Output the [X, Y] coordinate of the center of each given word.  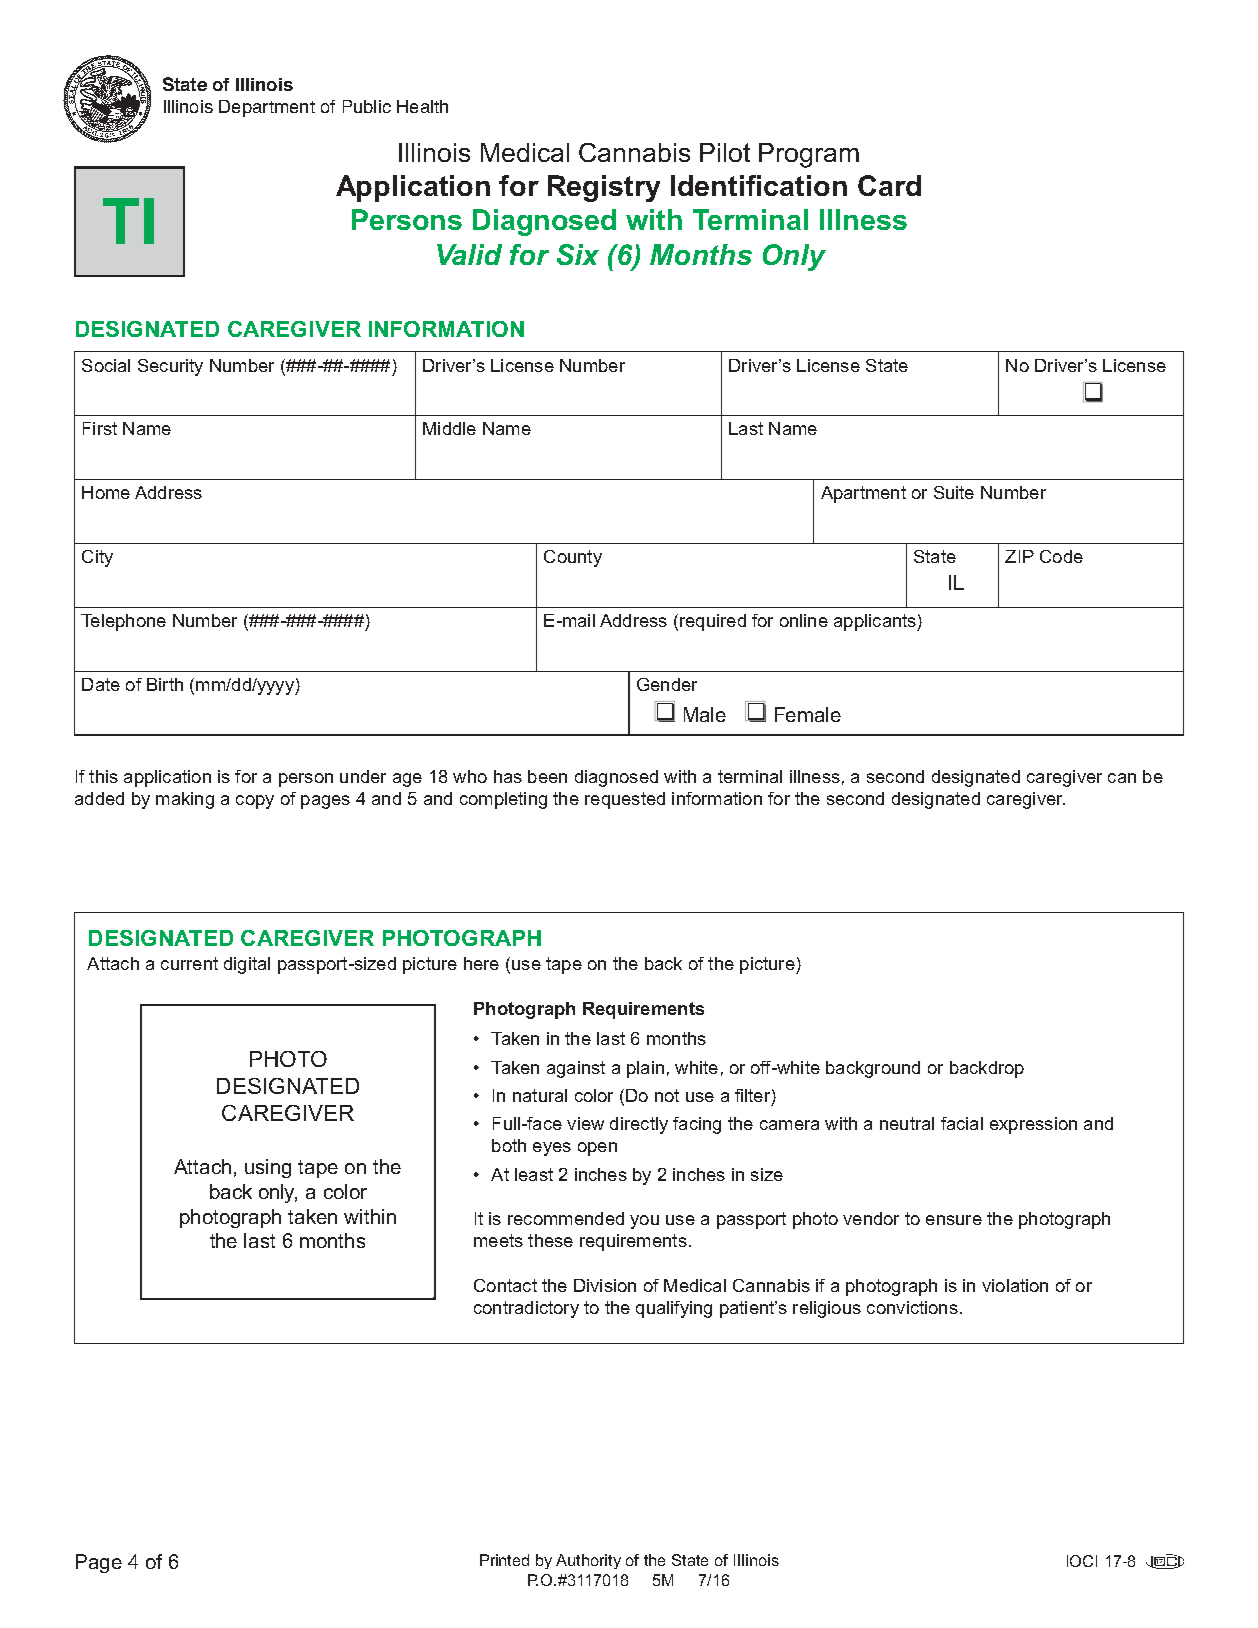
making [185, 800]
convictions [912, 1307]
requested [625, 800]
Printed [504, 1560]
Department [267, 108]
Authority [588, 1561]
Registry [604, 188]
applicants [876, 622]
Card [889, 185]
